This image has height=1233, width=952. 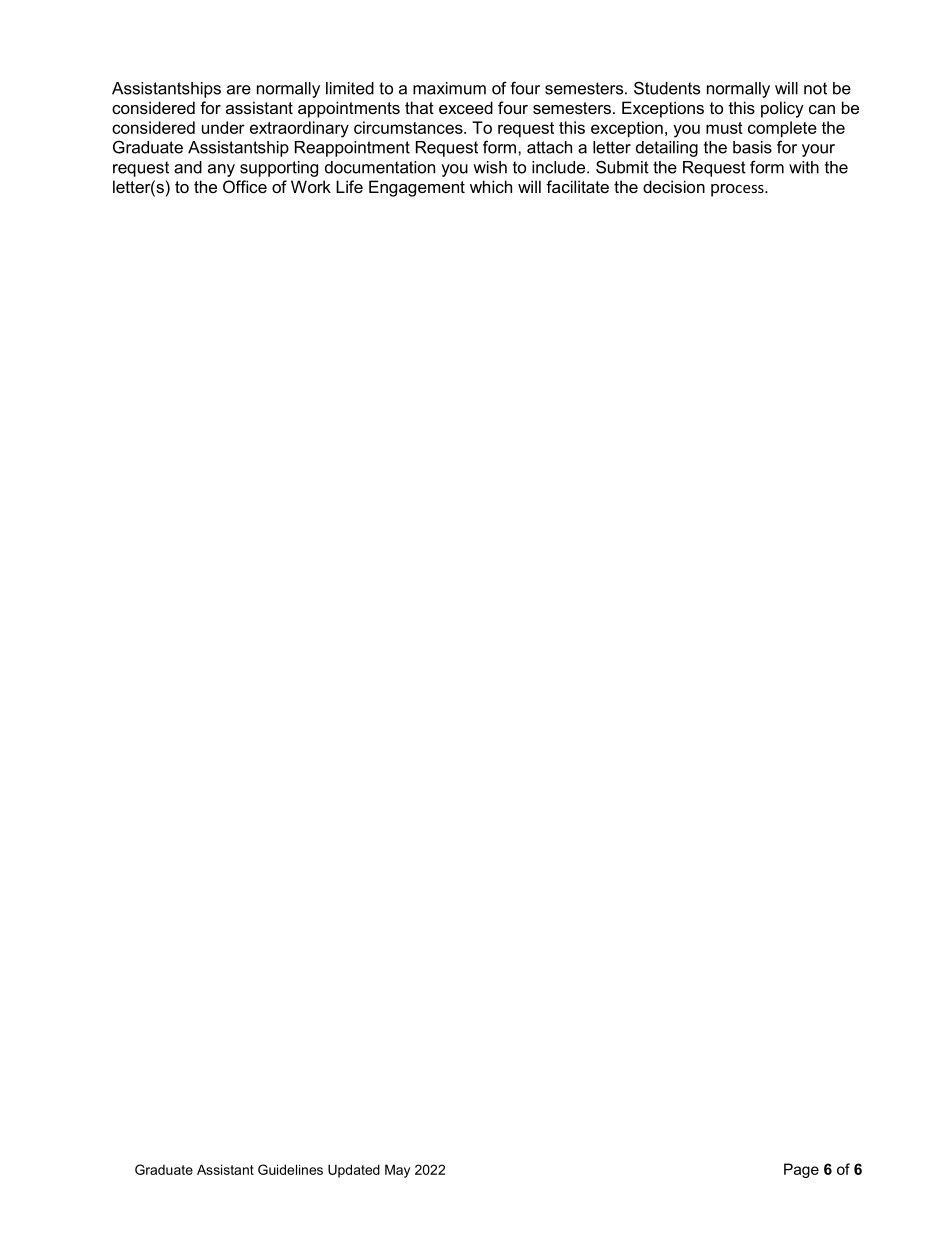 What do you see at coordinates (417, 188) in the image?
I see `Engagement` at bounding box center [417, 188].
